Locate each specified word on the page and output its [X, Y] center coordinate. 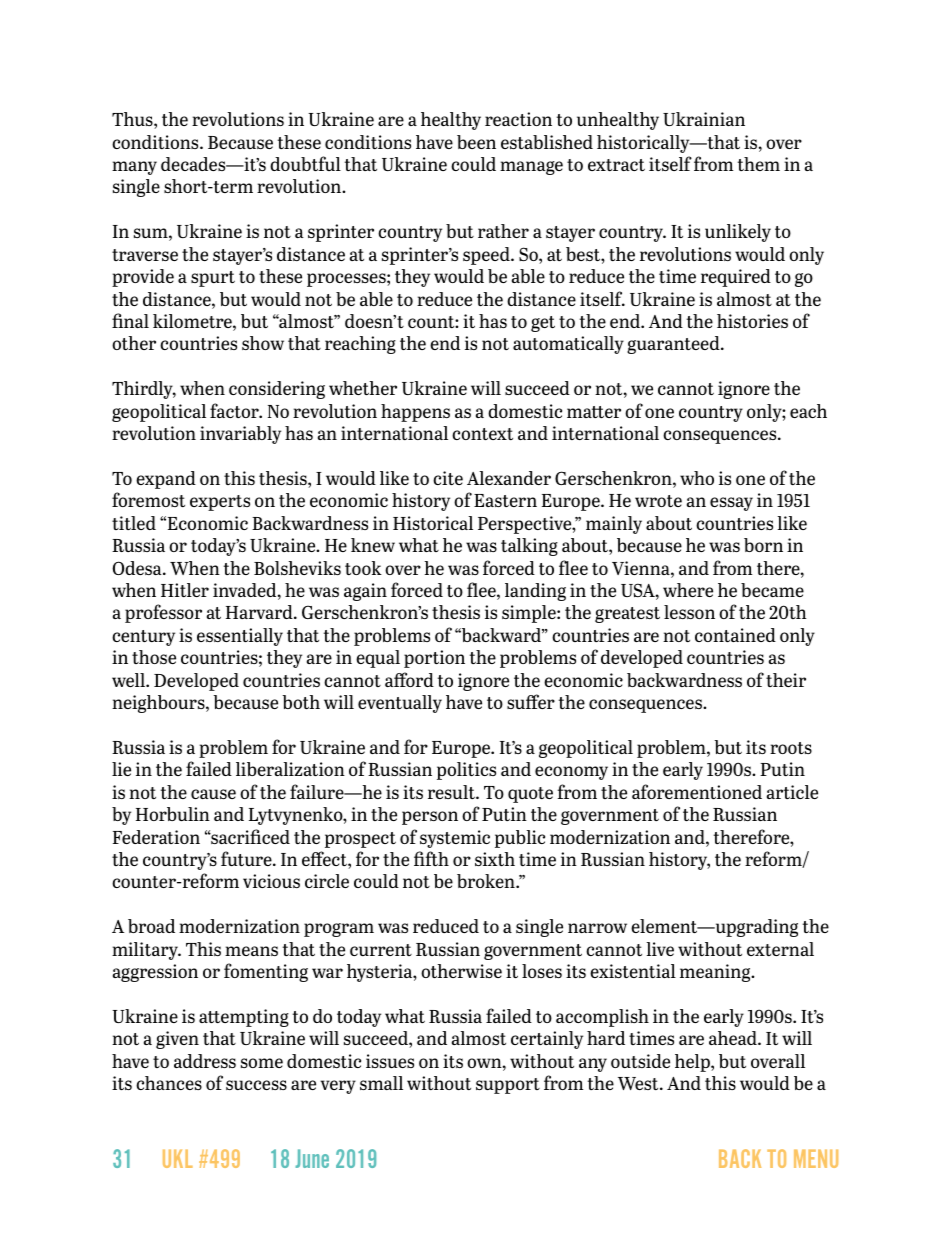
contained [735, 635]
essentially [240, 637]
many [134, 168]
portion [434, 659]
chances [169, 1083]
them [758, 164]
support [508, 1086]
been [476, 142]
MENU [816, 1158]
